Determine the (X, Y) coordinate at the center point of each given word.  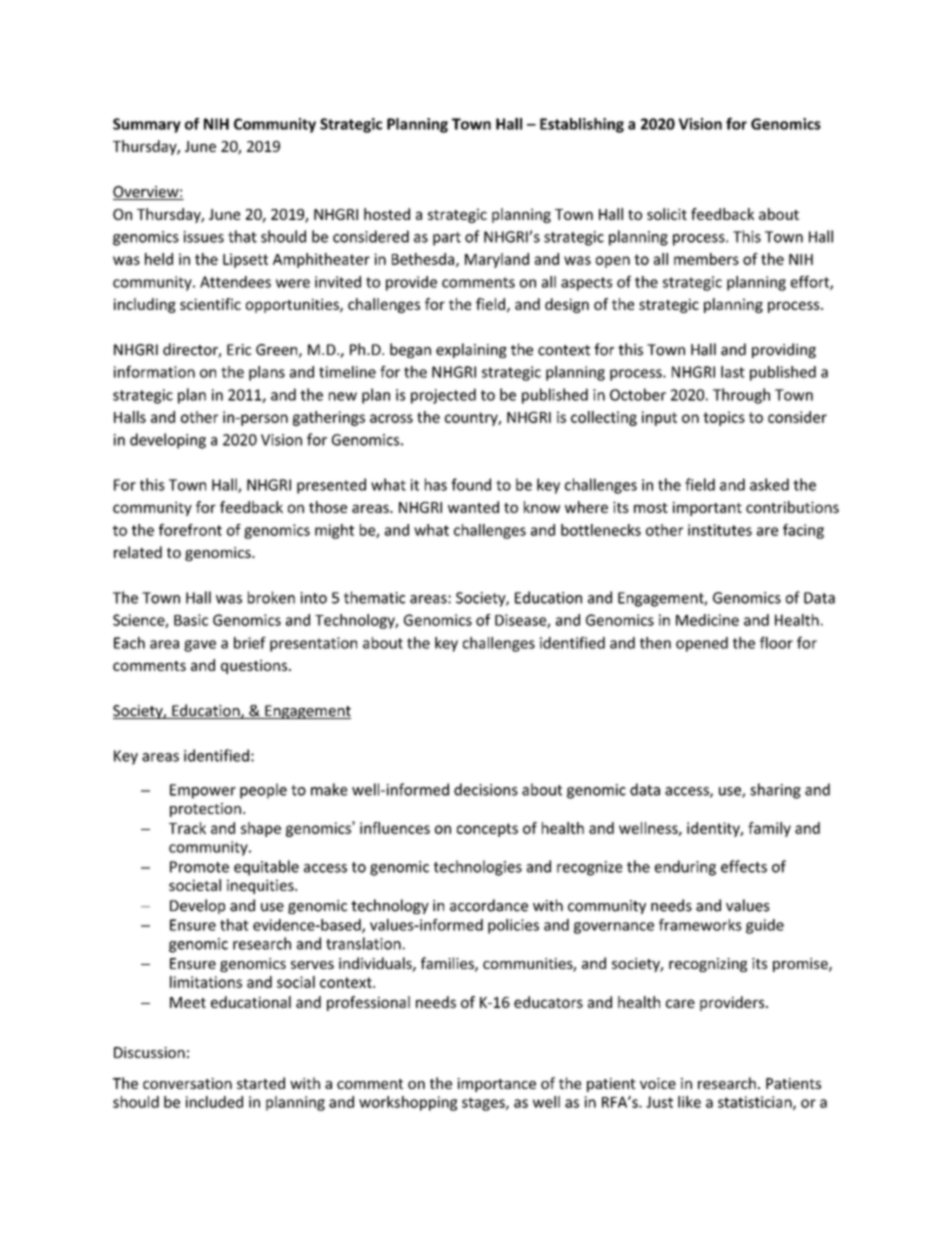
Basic (191, 620)
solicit (667, 214)
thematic (374, 597)
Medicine (707, 620)
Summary (147, 125)
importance (496, 1085)
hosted (387, 214)
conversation (187, 1083)
